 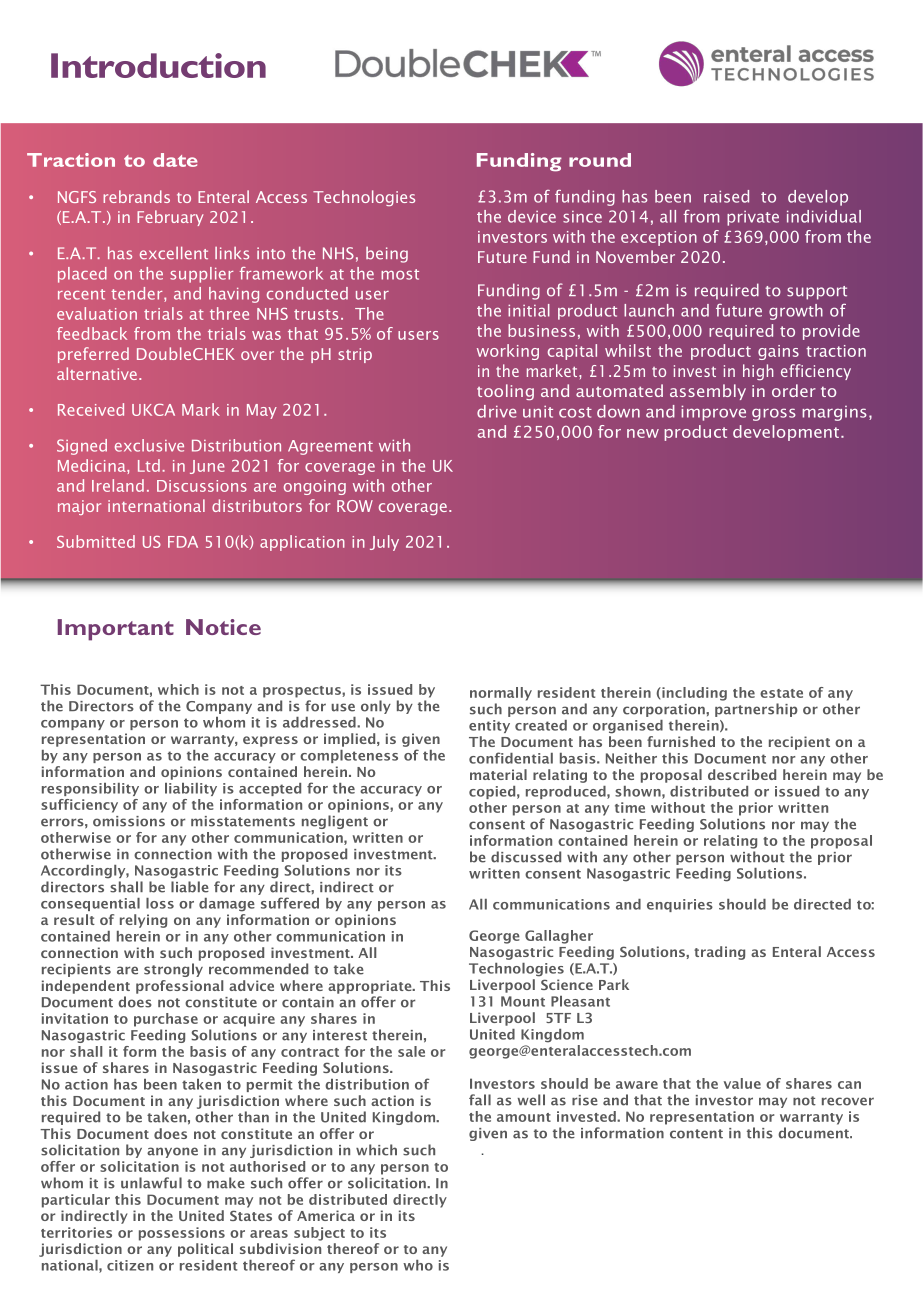 I want to click on Important, so click(x=116, y=630).
